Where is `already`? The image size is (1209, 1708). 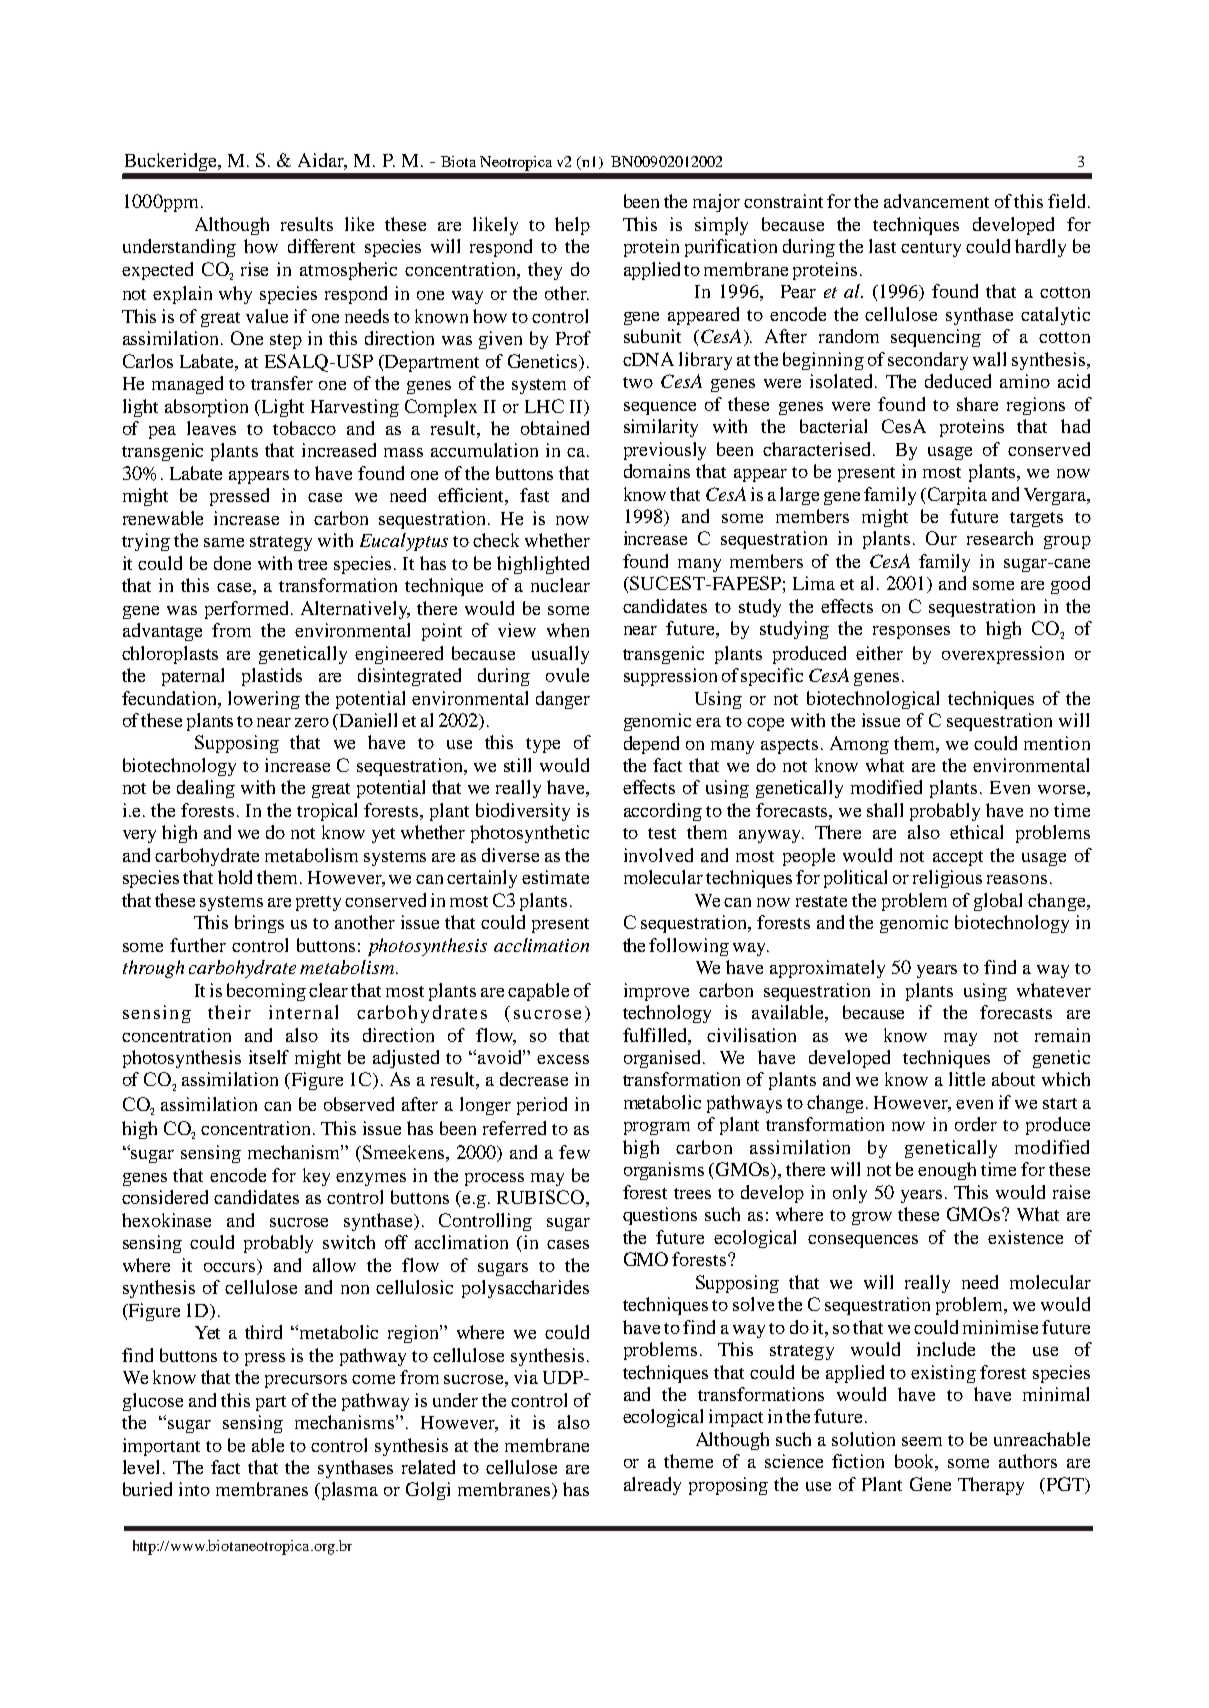
already is located at coordinates (652, 1486).
